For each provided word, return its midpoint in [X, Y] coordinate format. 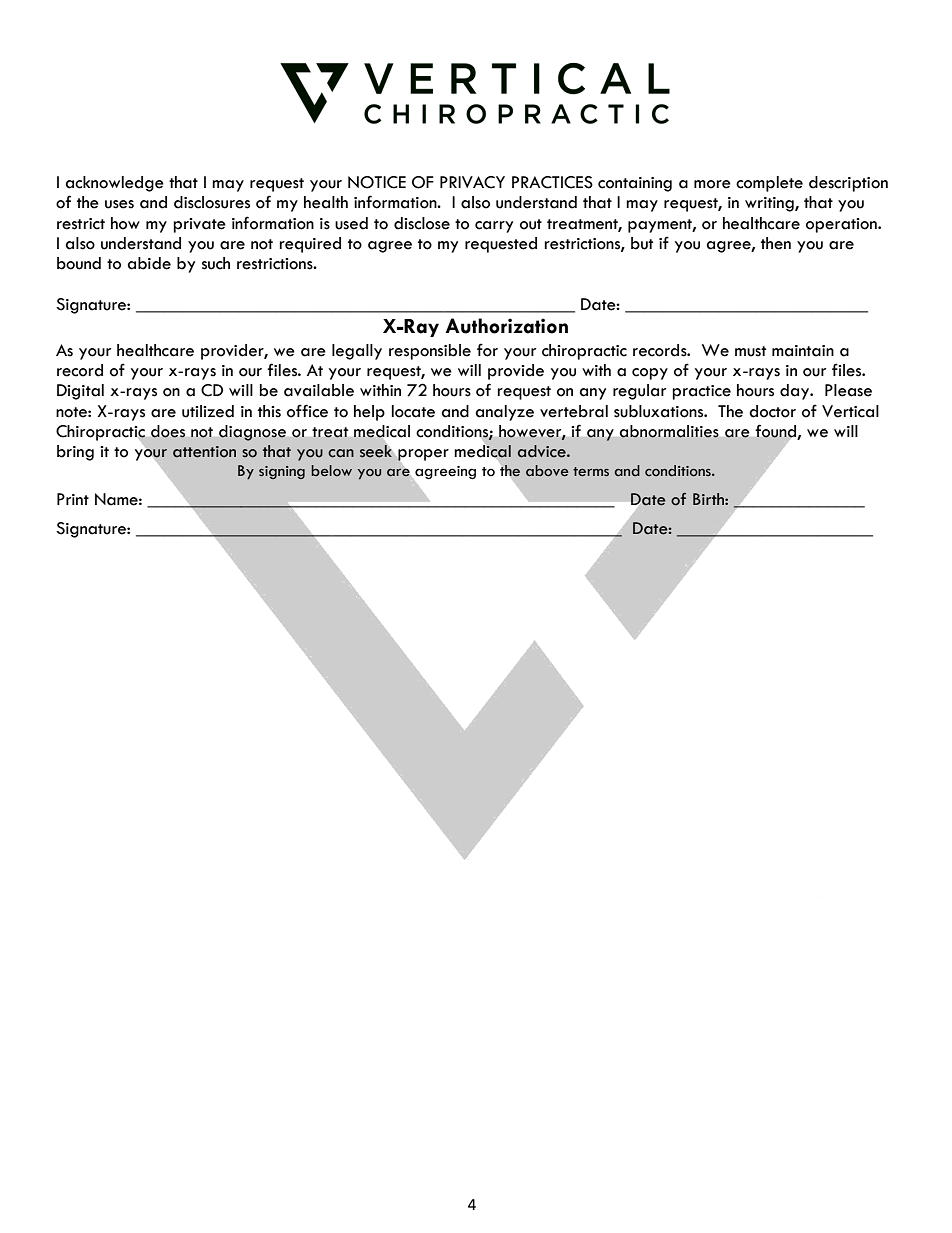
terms [591, 472]
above [547, 471]
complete [769, 184]
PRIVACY [472, 182]
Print [73, 499]
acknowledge [115, 184]
